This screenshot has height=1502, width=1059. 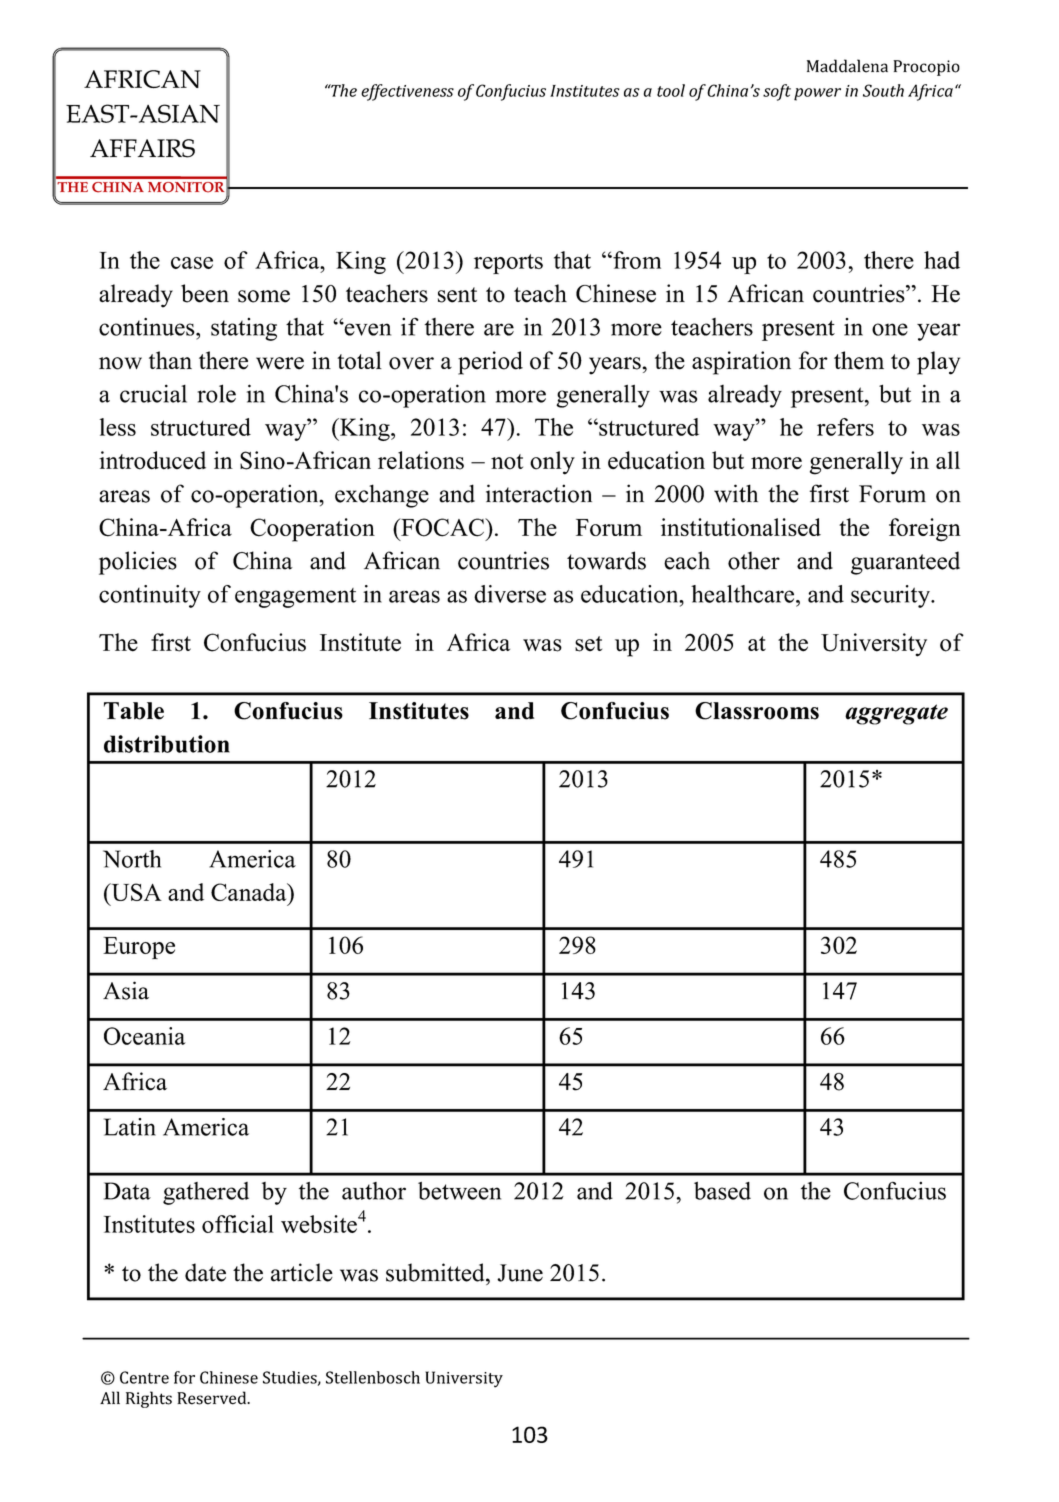 I want to click on June, so click(x=520, y=1273).
